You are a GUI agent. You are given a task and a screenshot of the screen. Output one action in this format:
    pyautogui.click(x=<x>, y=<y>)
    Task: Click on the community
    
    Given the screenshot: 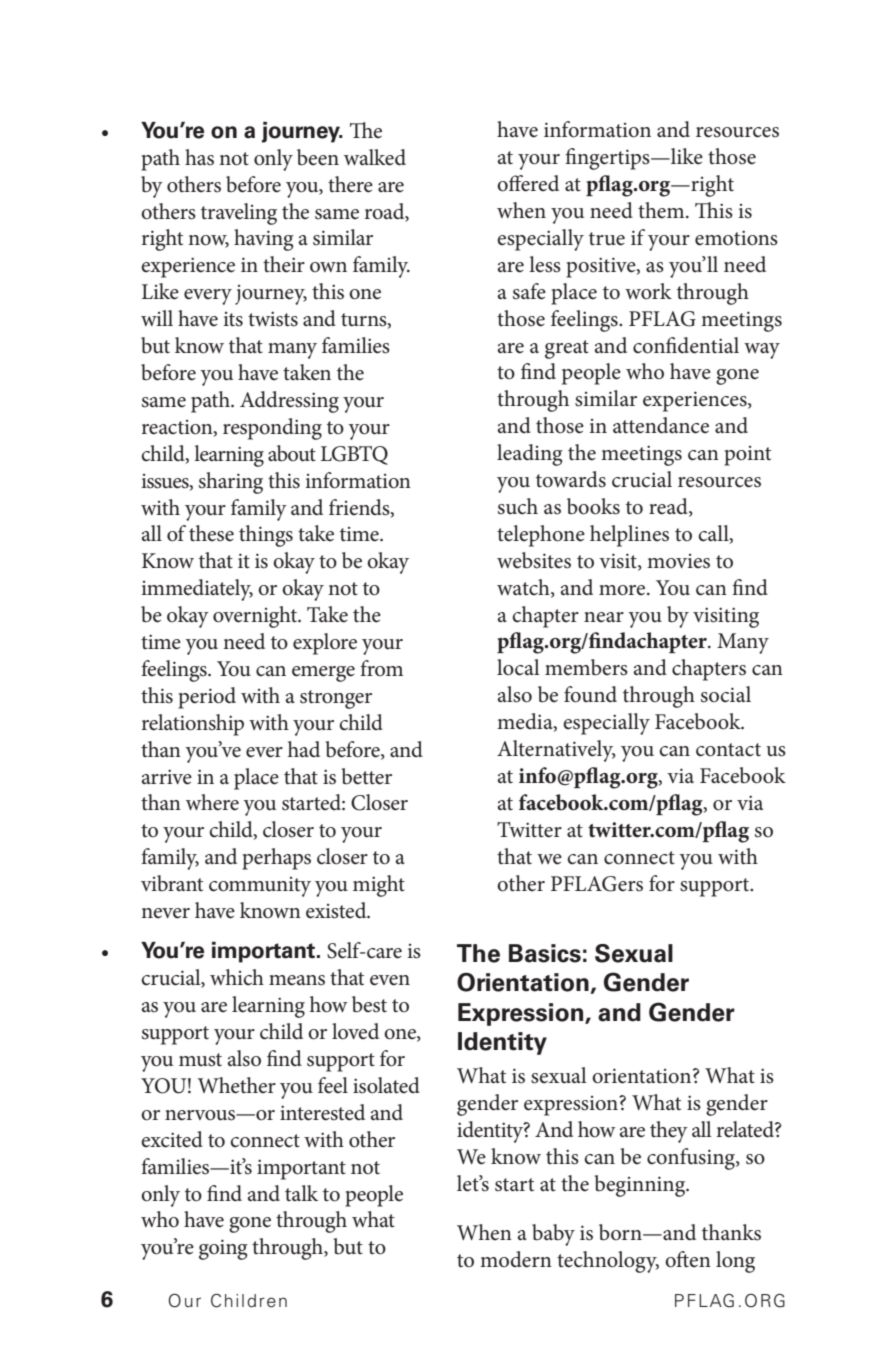 What is the action you would take?
    pyautogui.click(x=260, y=887)
